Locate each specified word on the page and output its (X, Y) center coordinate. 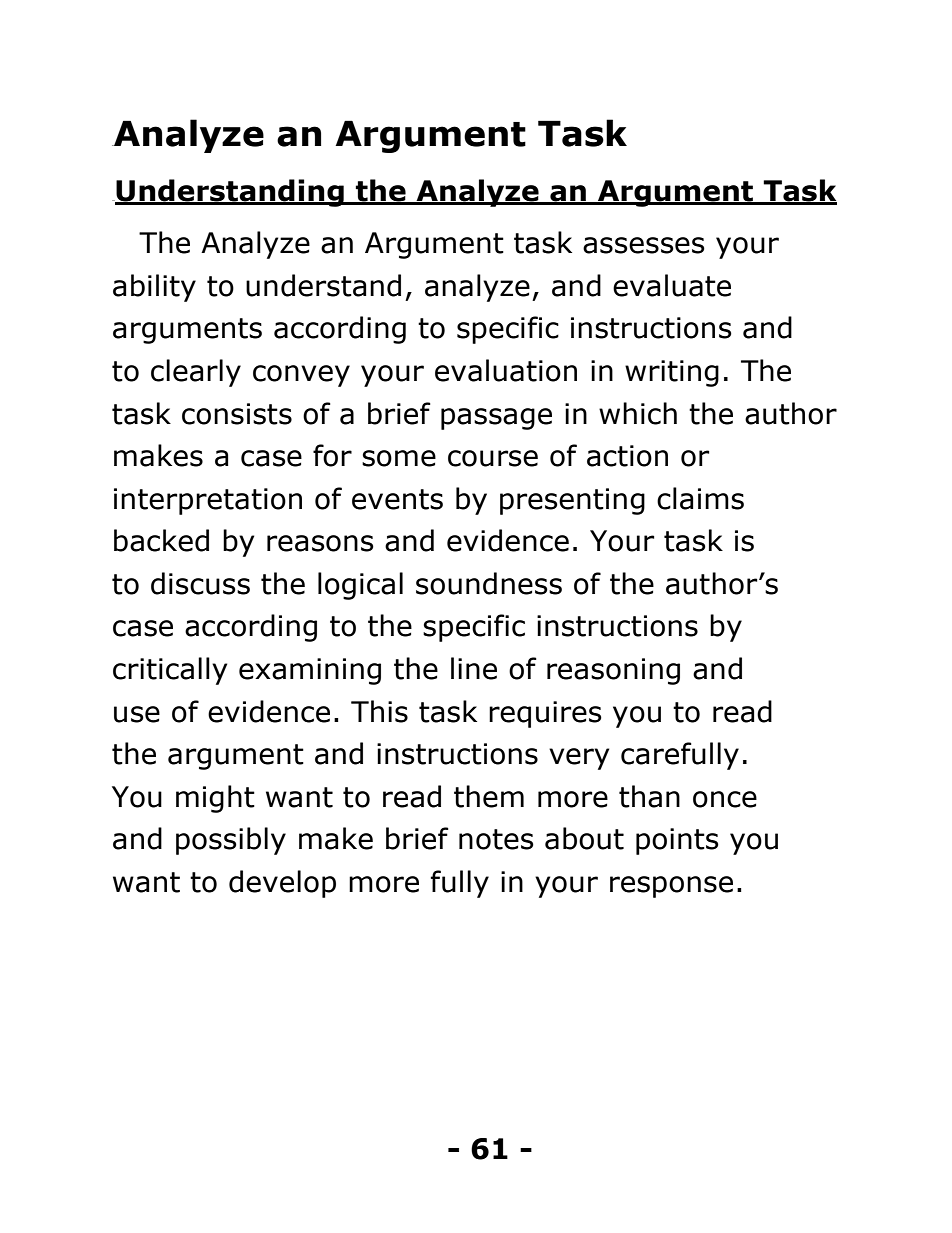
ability (154, 288)
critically (170, 671)
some (399, 458)
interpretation (208, 501)
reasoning (613, 671)
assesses (644, 245)
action (627, 456)
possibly (231, 841)
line (474, 668)
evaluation (506, 370)
